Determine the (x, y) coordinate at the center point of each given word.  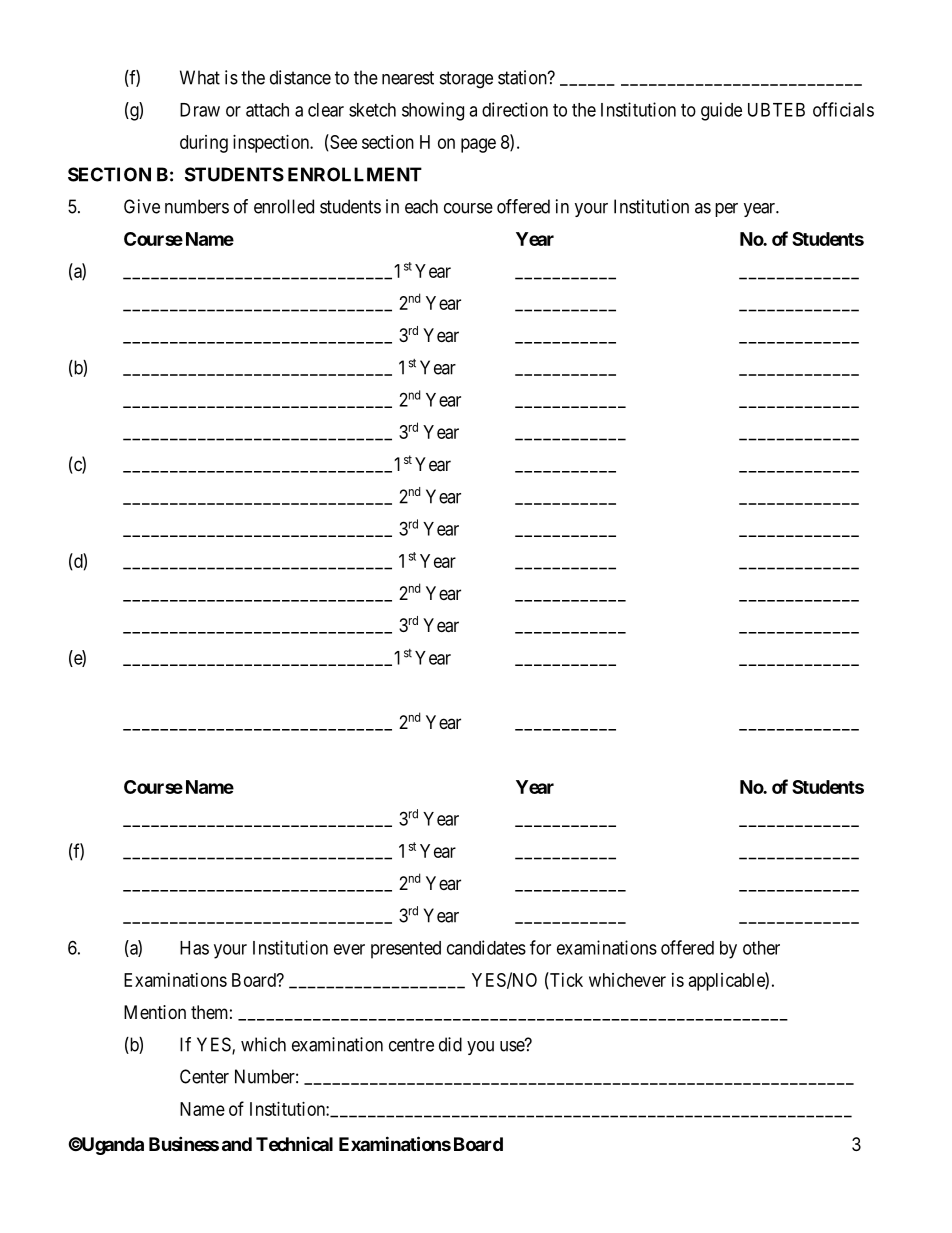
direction (515, 109)
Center (204, 1076)
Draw (200, 110)
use (513, 1046)
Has (194, 948)
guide (721, 111)
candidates (486, 947)
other (761, 948)
